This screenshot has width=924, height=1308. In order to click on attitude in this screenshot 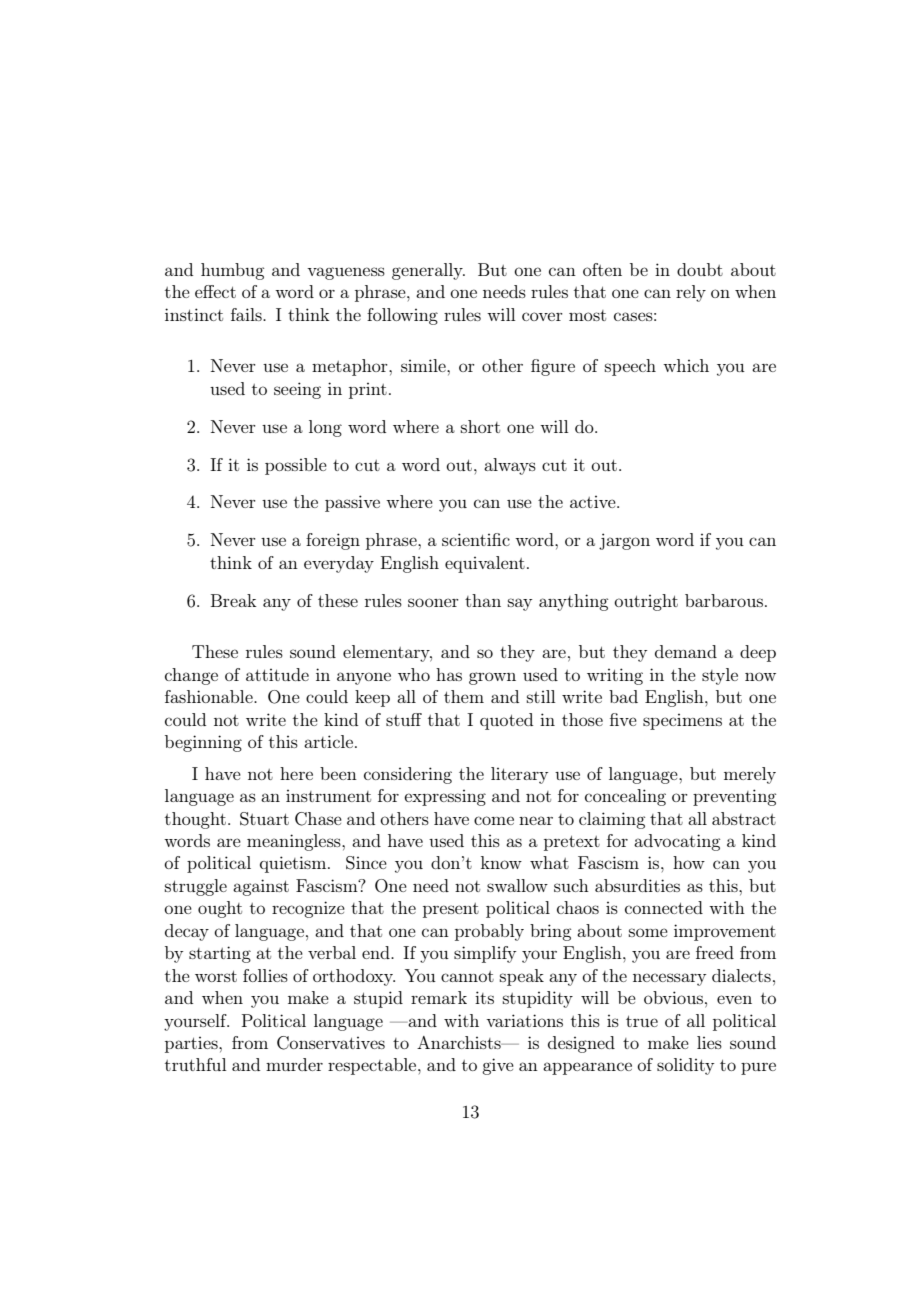, I will do `click(277, 674)`.
